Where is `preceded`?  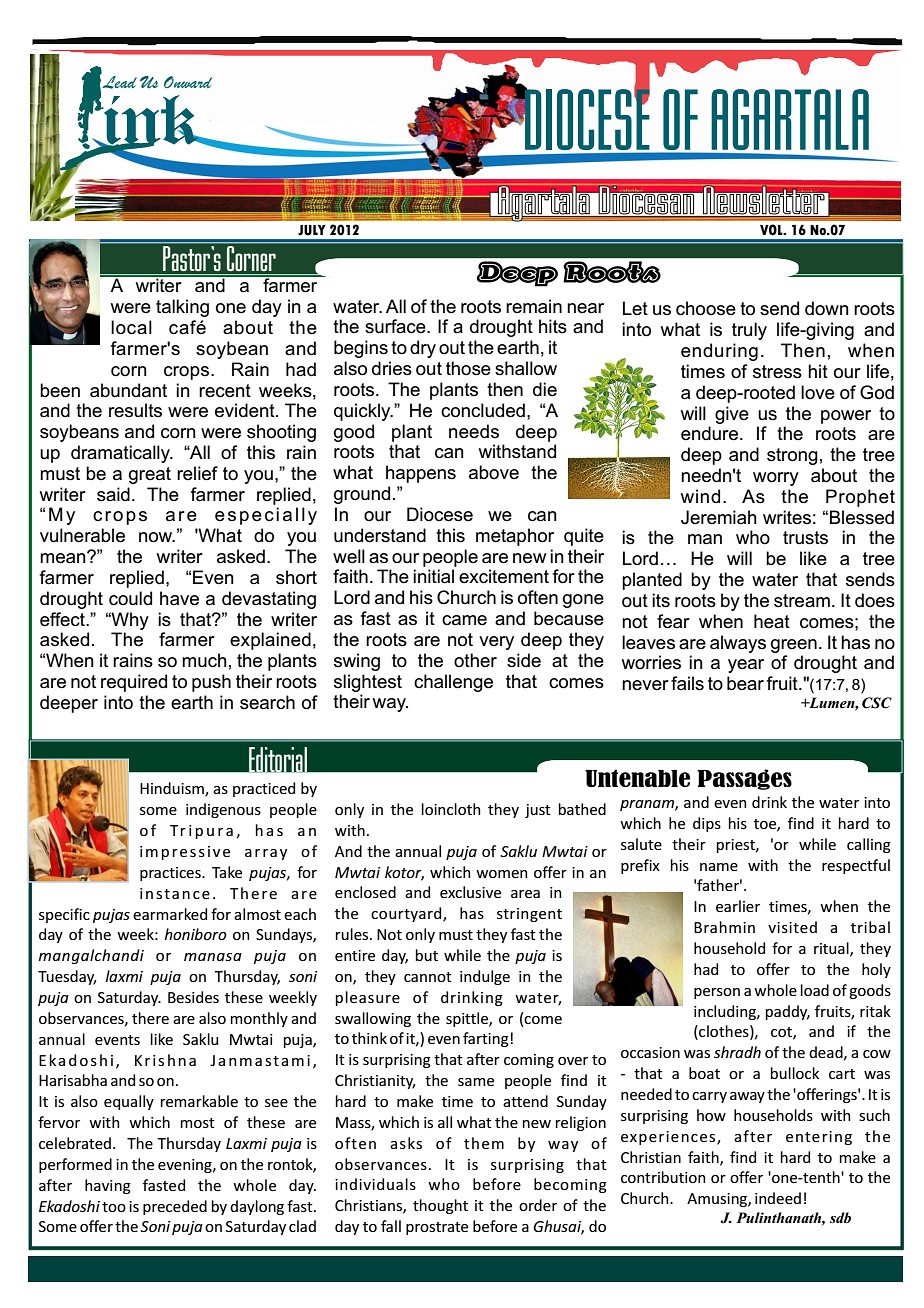 preceded is located at coordinates (175, 1207).
